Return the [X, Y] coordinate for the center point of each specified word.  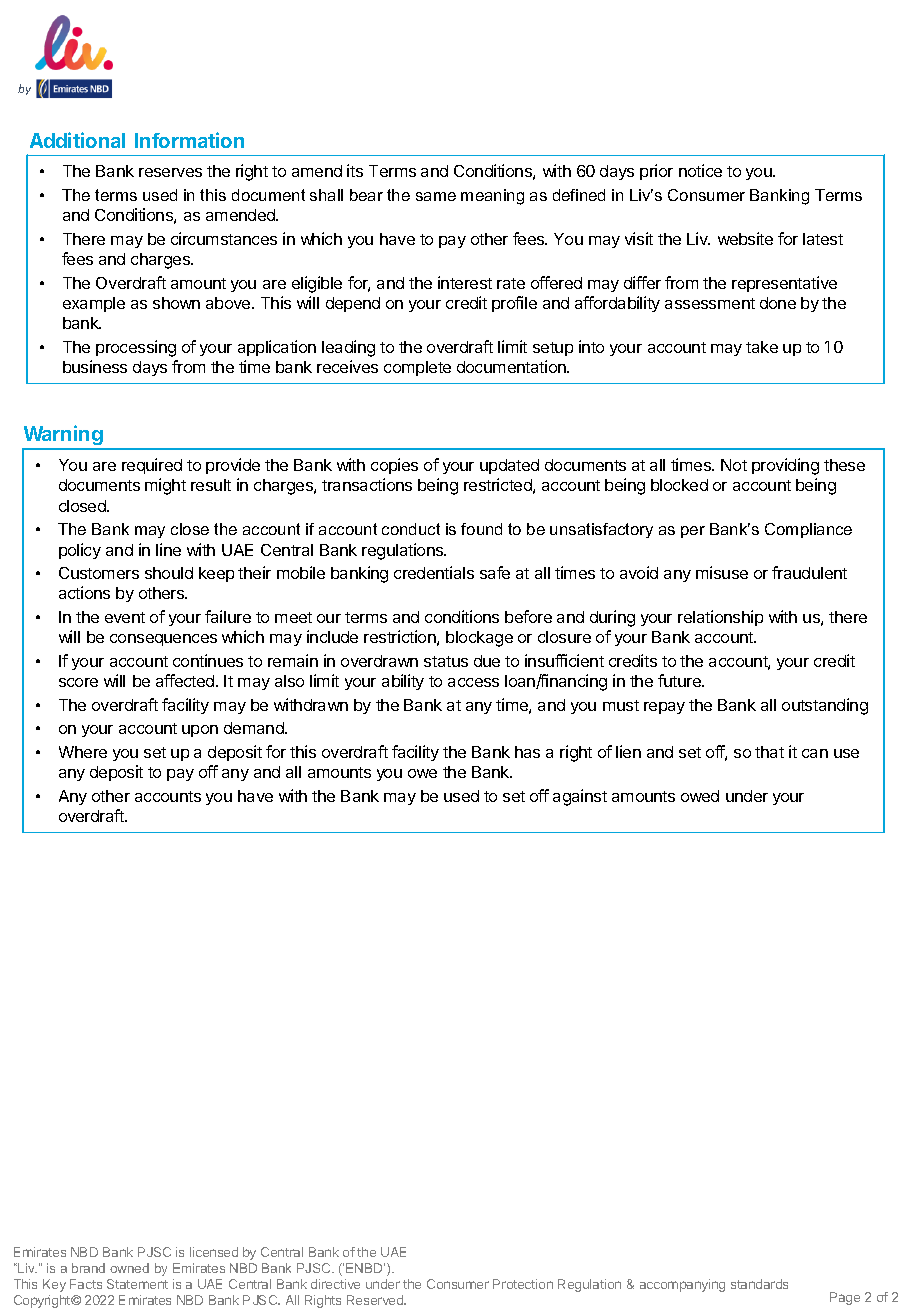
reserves [170, 172]
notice [700, 170]
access [473, 682]
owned [129, 1268]
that [769, 752]
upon [200, 731]
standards [759, 1284]
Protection [523, 1284]
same [436, 196]
